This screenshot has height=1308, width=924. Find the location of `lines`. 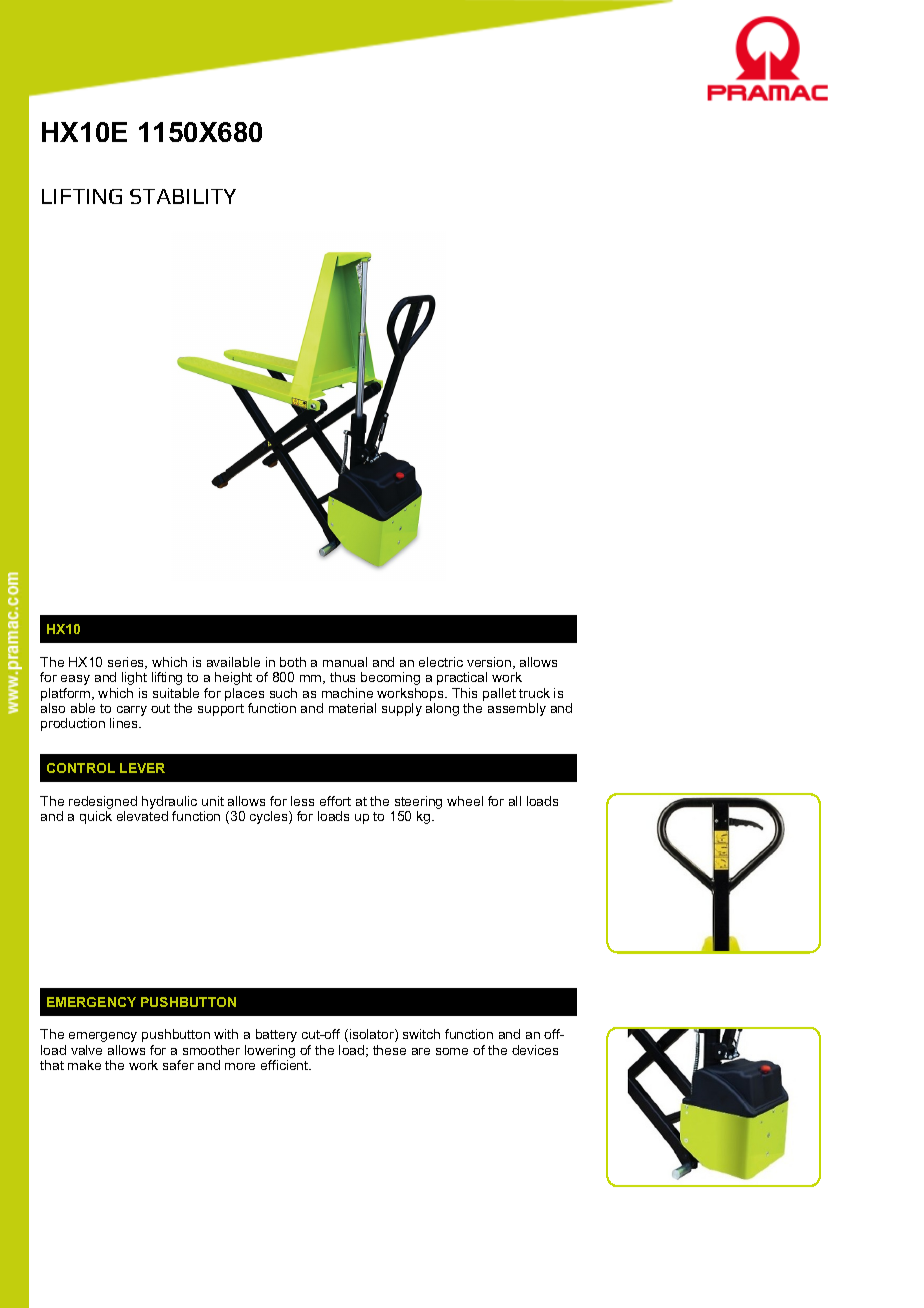

lines is located at coordinates (125, 723).
